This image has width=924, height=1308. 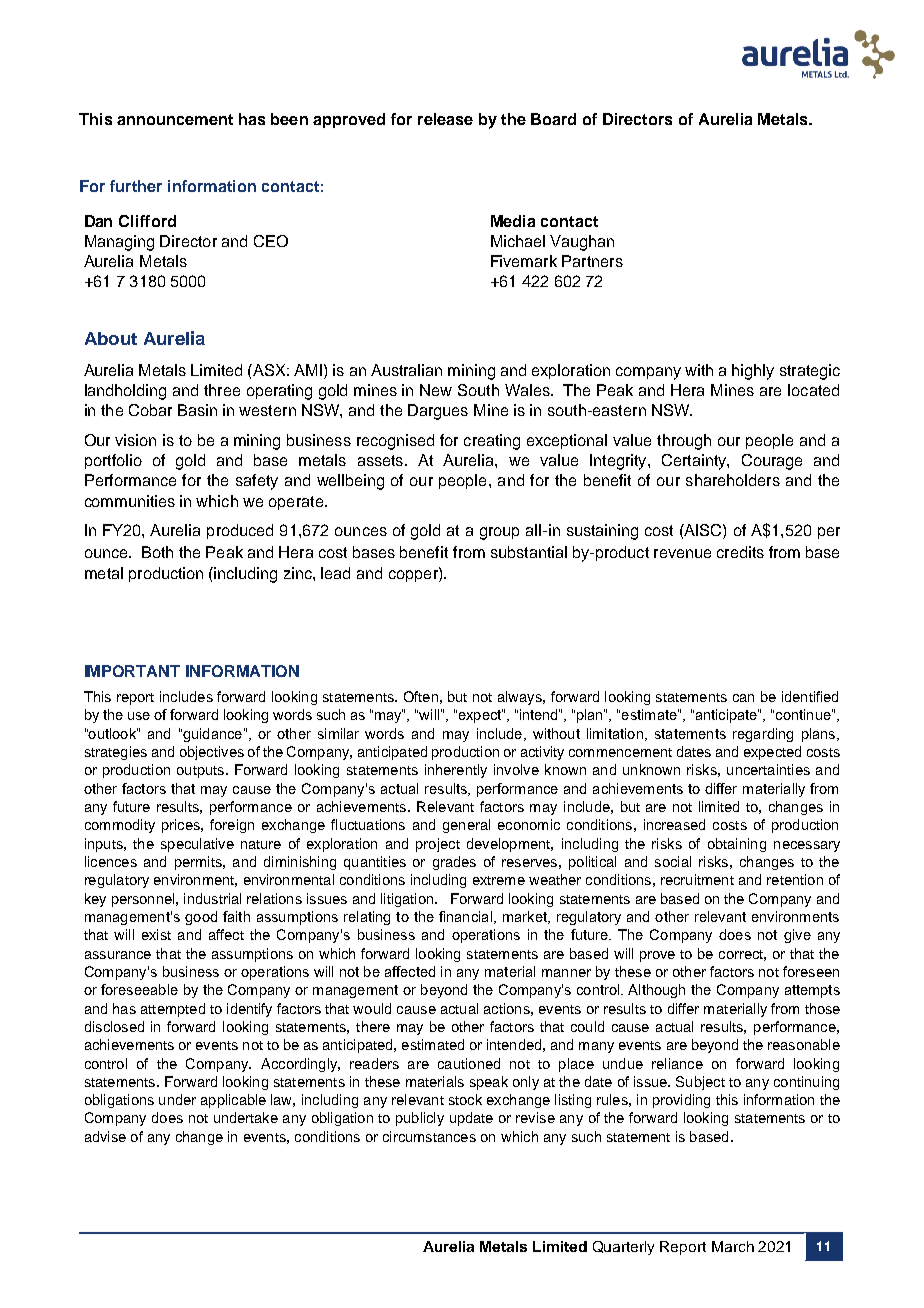 What do you see at coordinates (445, 119) in the image?
I see `release` at bounding box center [445, 119].
